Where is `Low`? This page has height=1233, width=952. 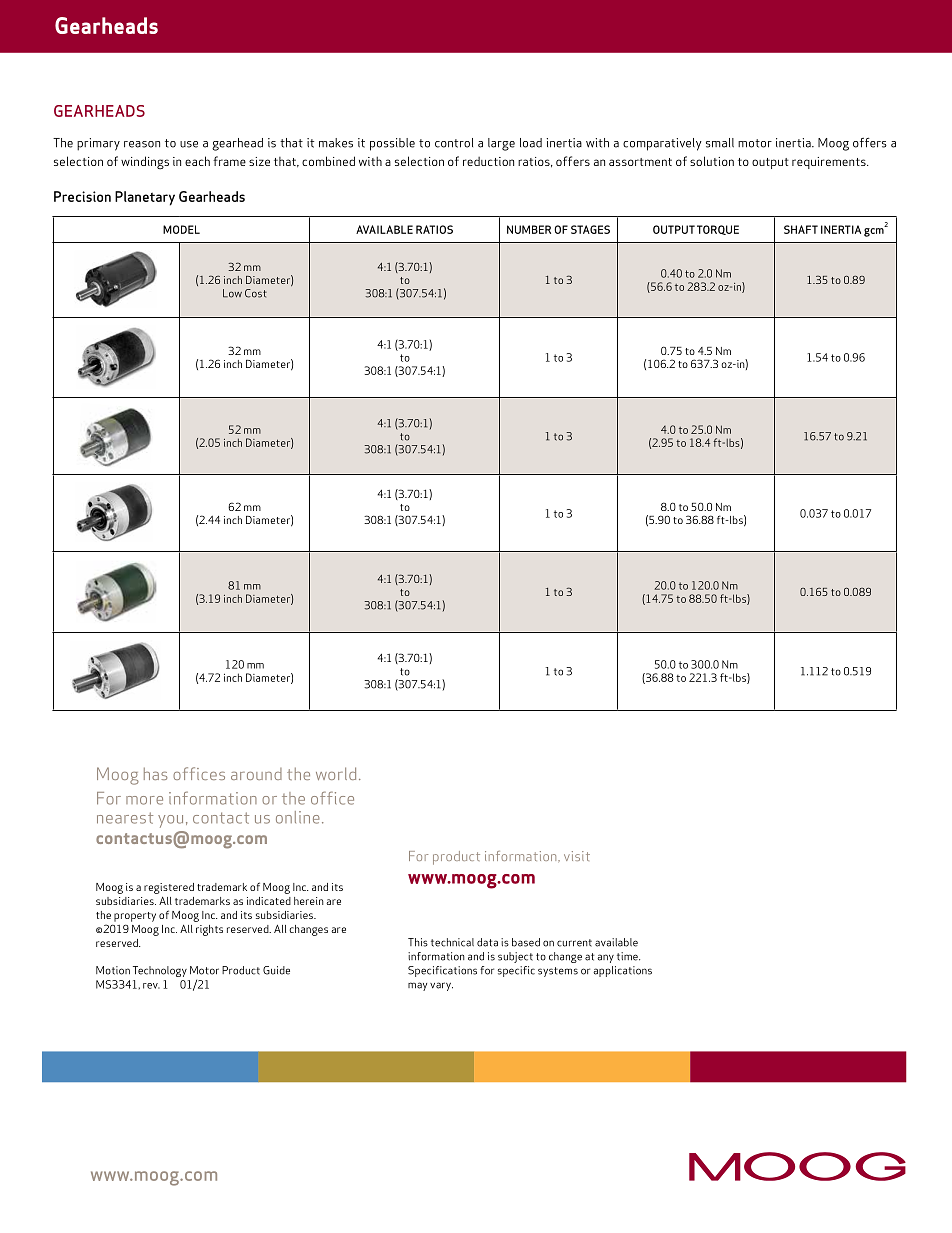
Low is located at coordinates (232, 293).
